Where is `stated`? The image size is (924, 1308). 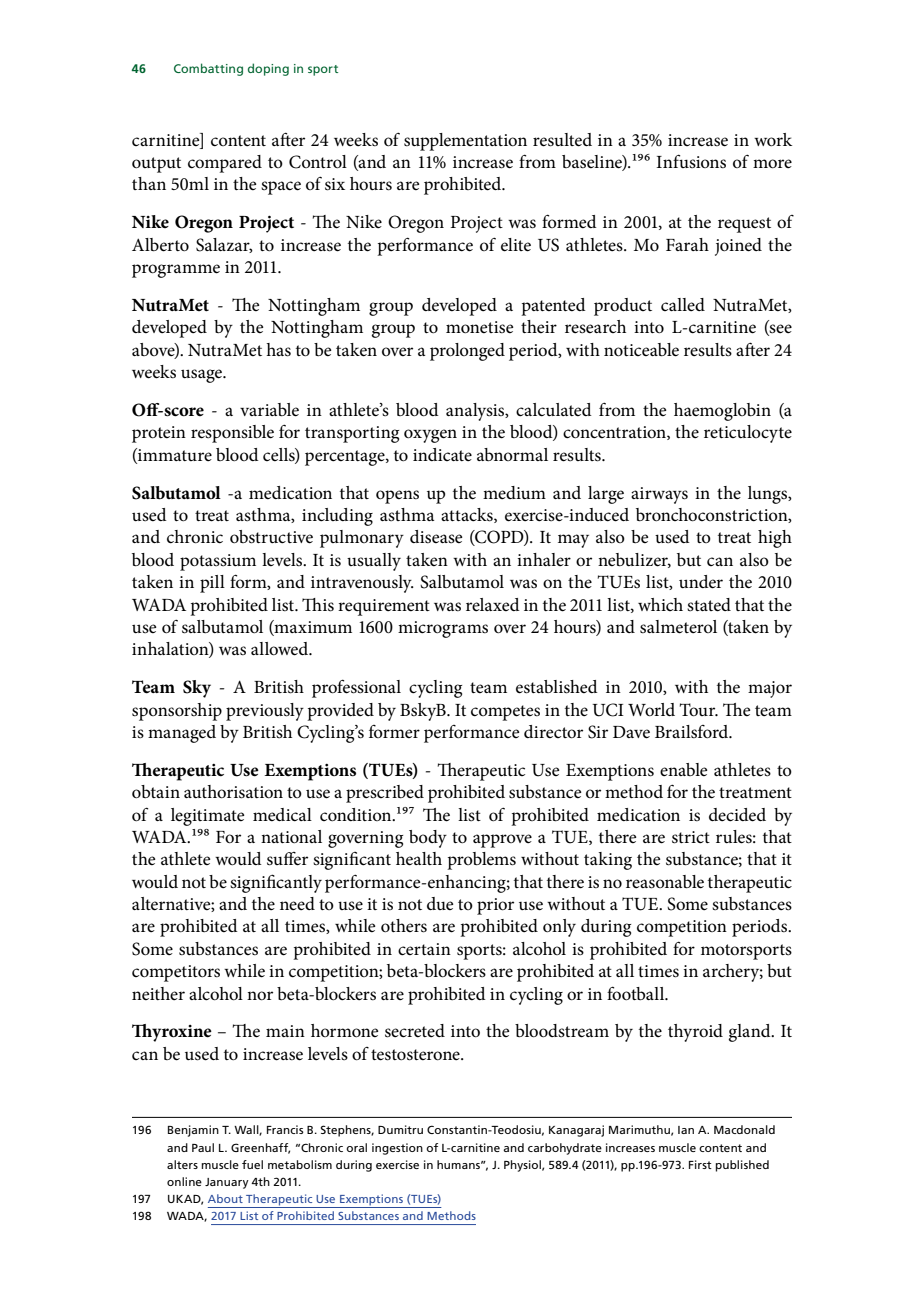 stated is located at coordinates (709, 605).
